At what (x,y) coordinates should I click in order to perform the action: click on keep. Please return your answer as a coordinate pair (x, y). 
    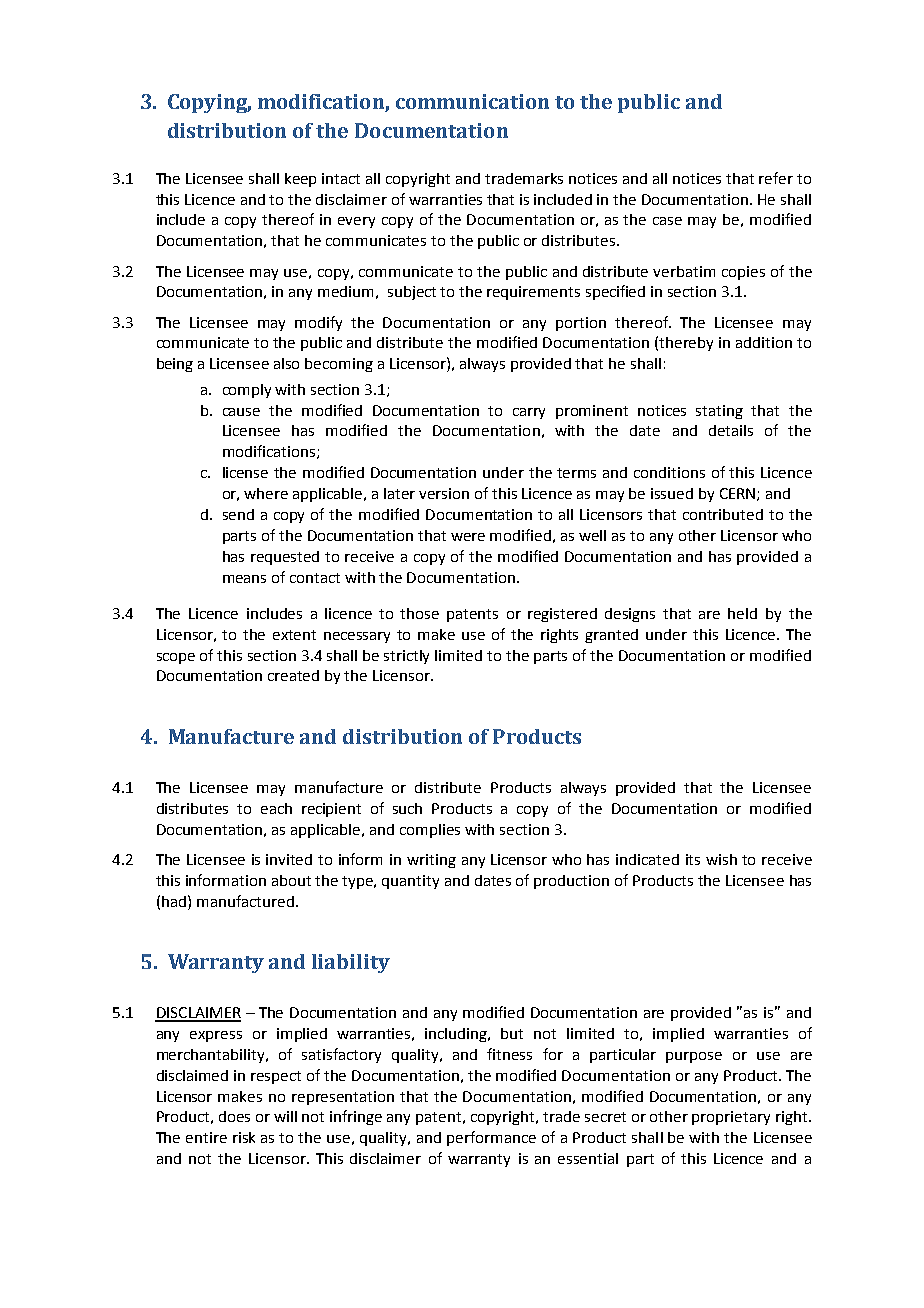
    Looking at the image, I should click on (300, 180).
